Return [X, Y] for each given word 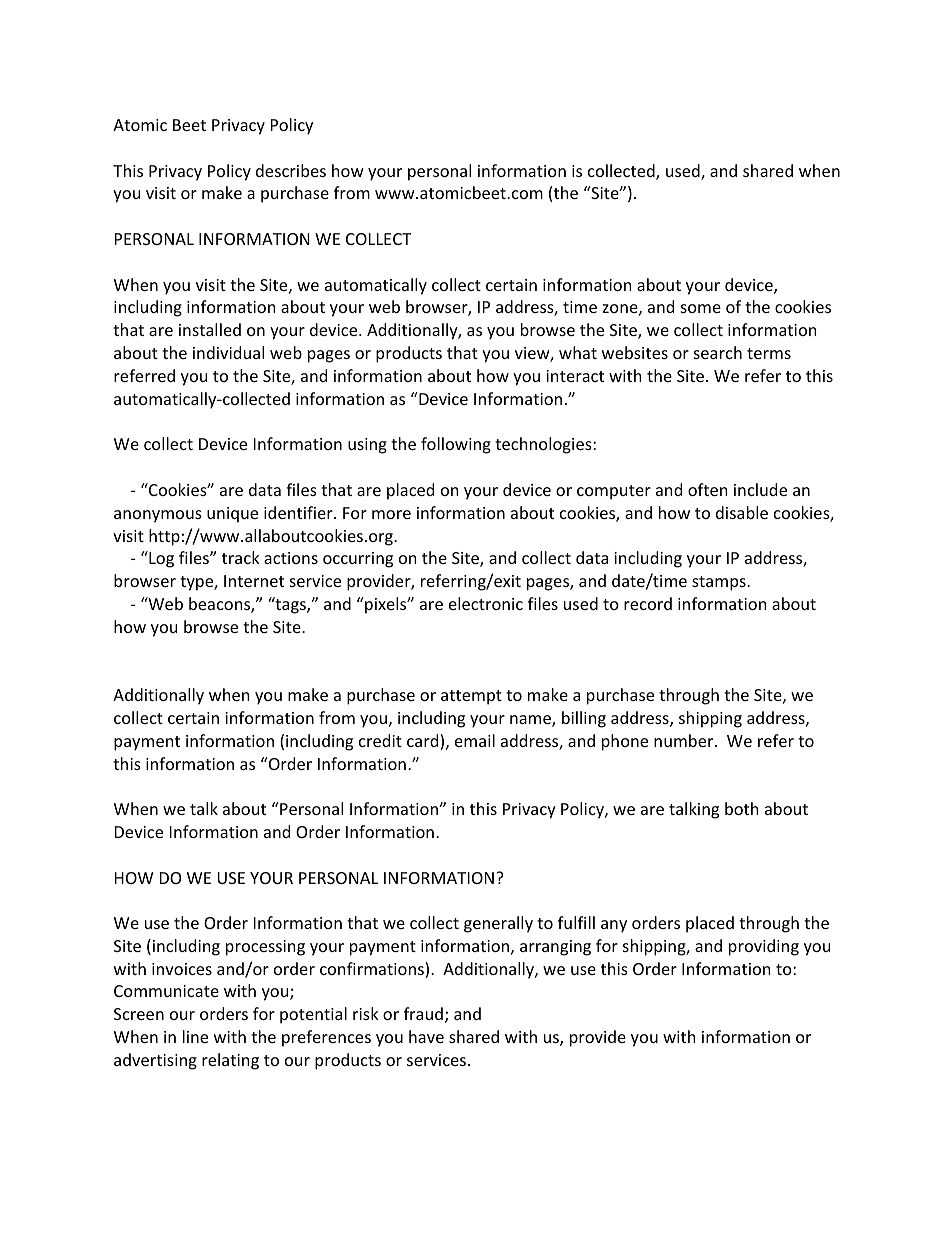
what [578, 352]
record [648, 603]
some [701, 308]
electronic [486, 603]
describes [291, 170]
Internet [254, 581]
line [195, 1036]
